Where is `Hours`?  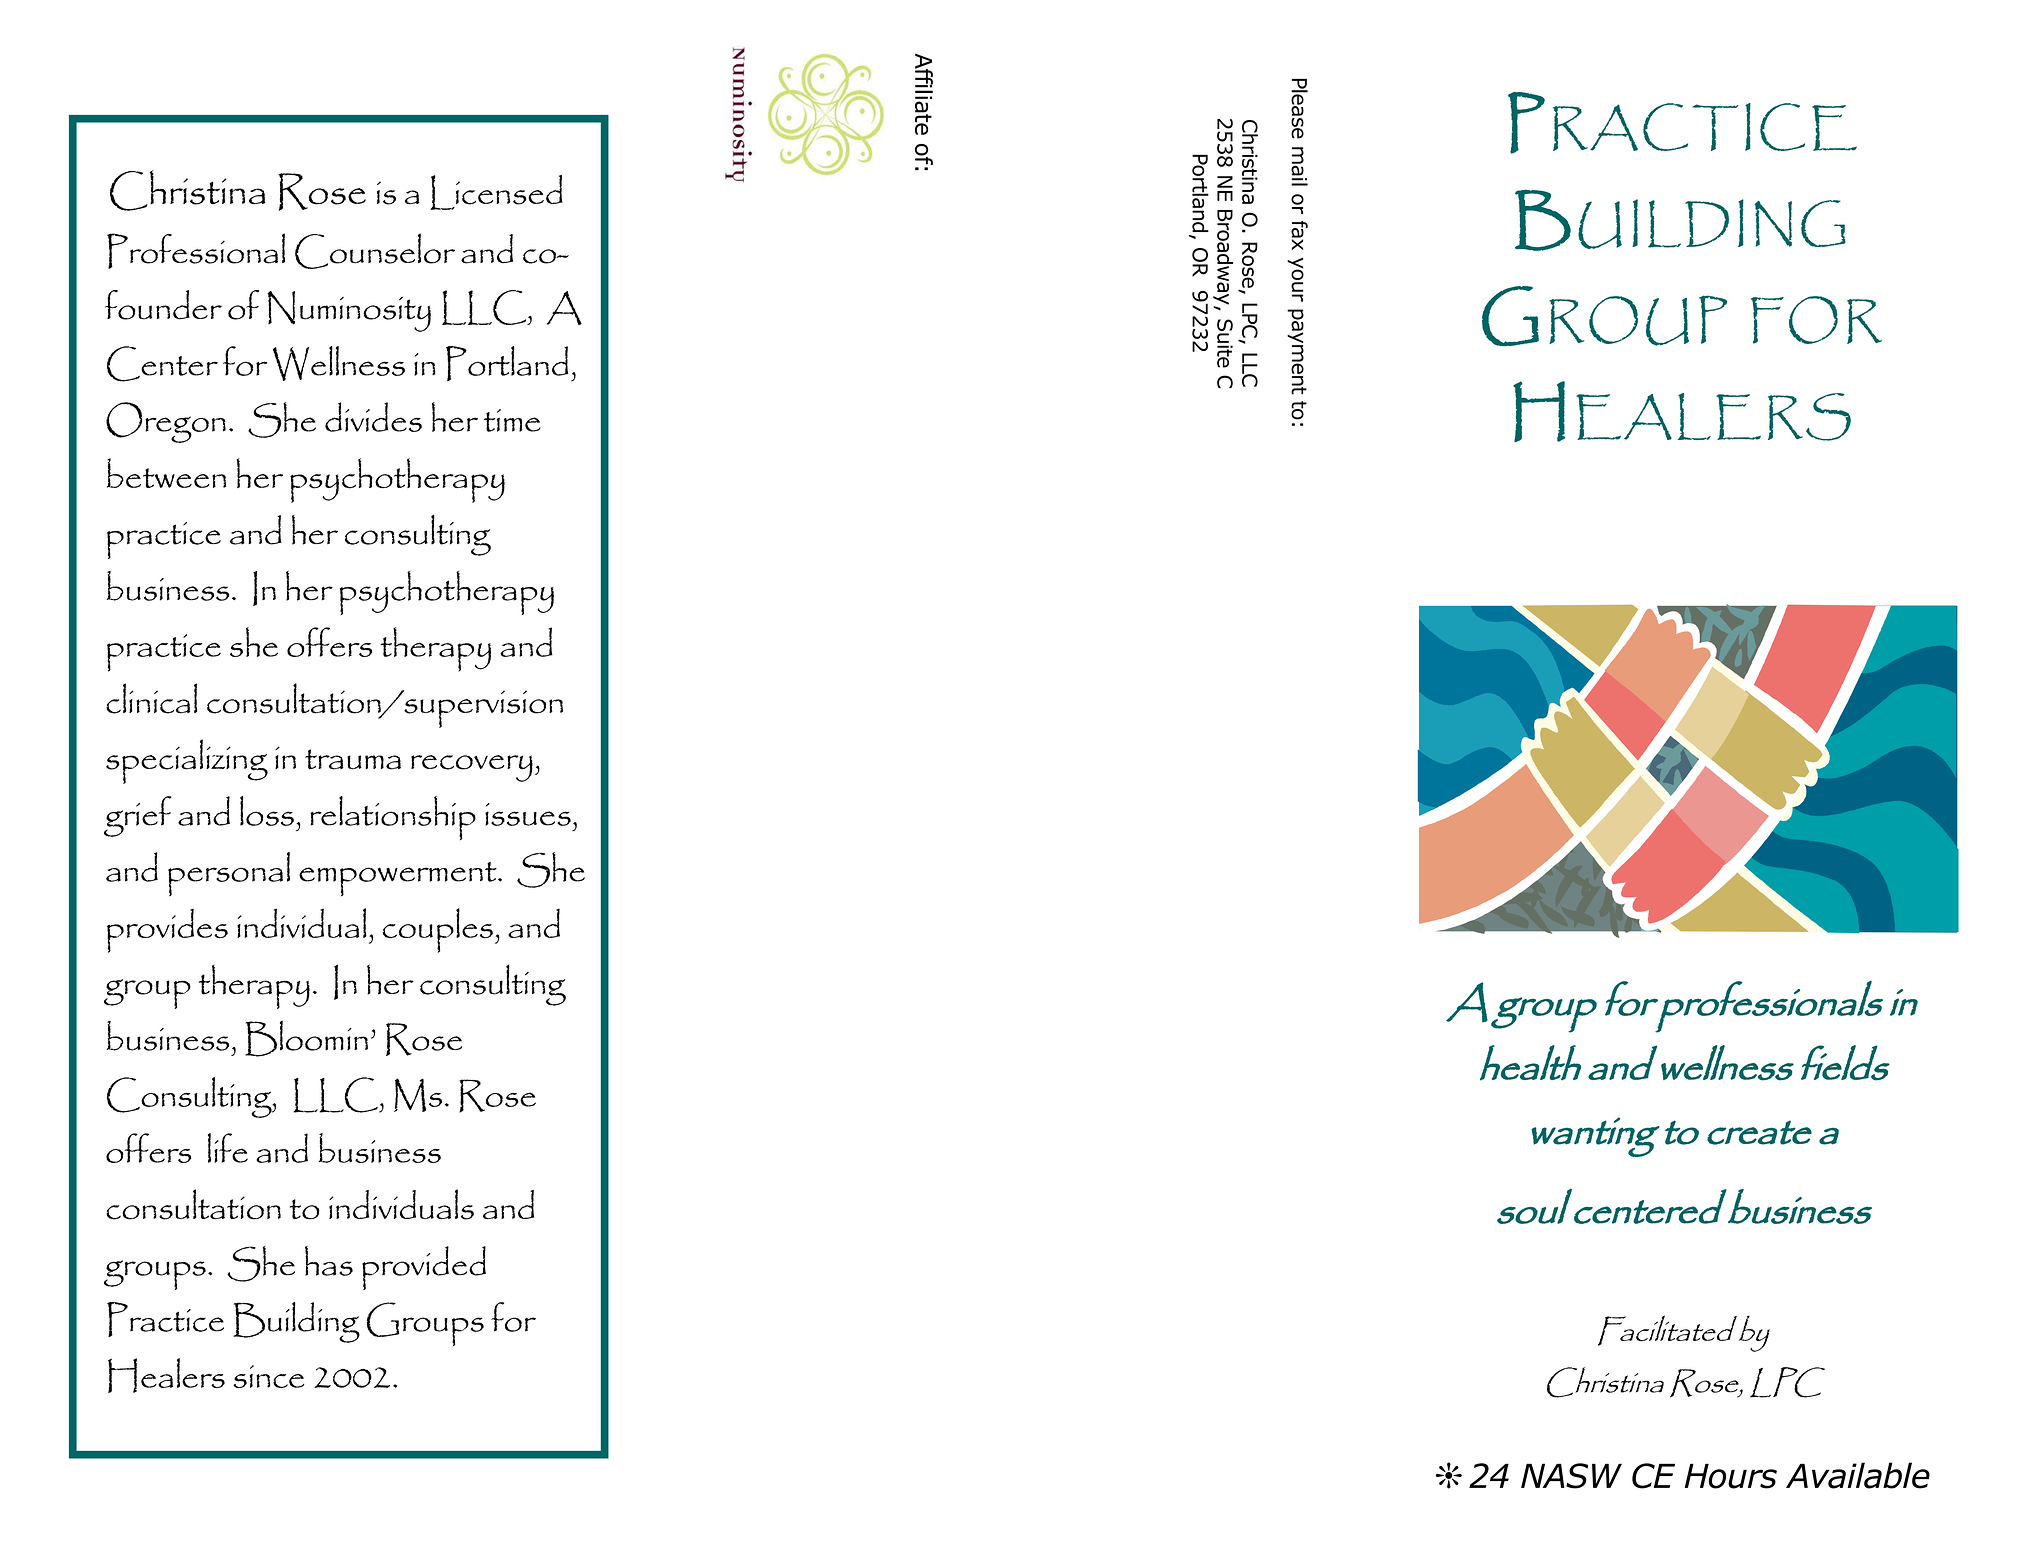
Hours is located at coordinates (1731, 1476).
